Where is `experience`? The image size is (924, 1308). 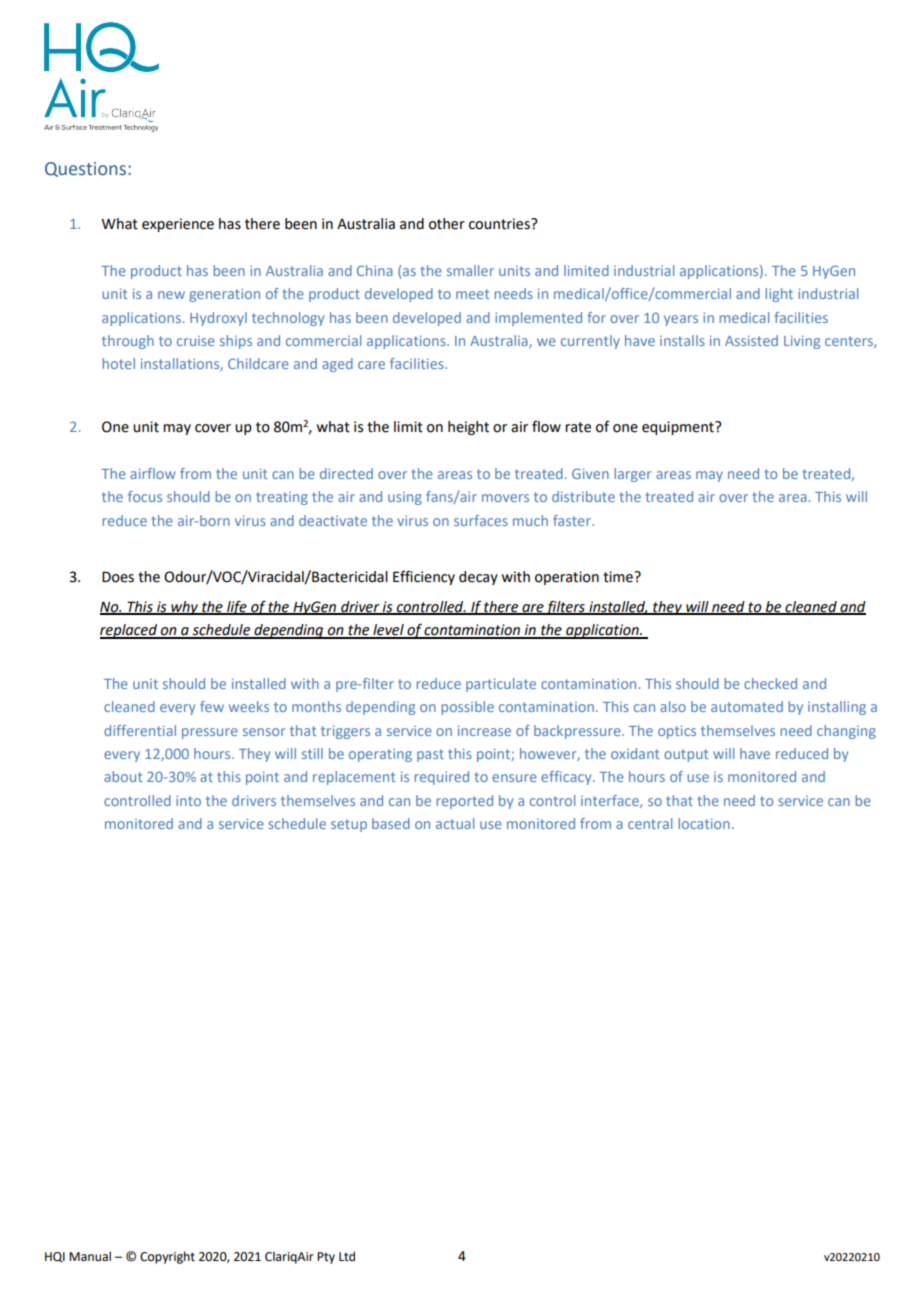 experience is located at coordinates (178, 225).
